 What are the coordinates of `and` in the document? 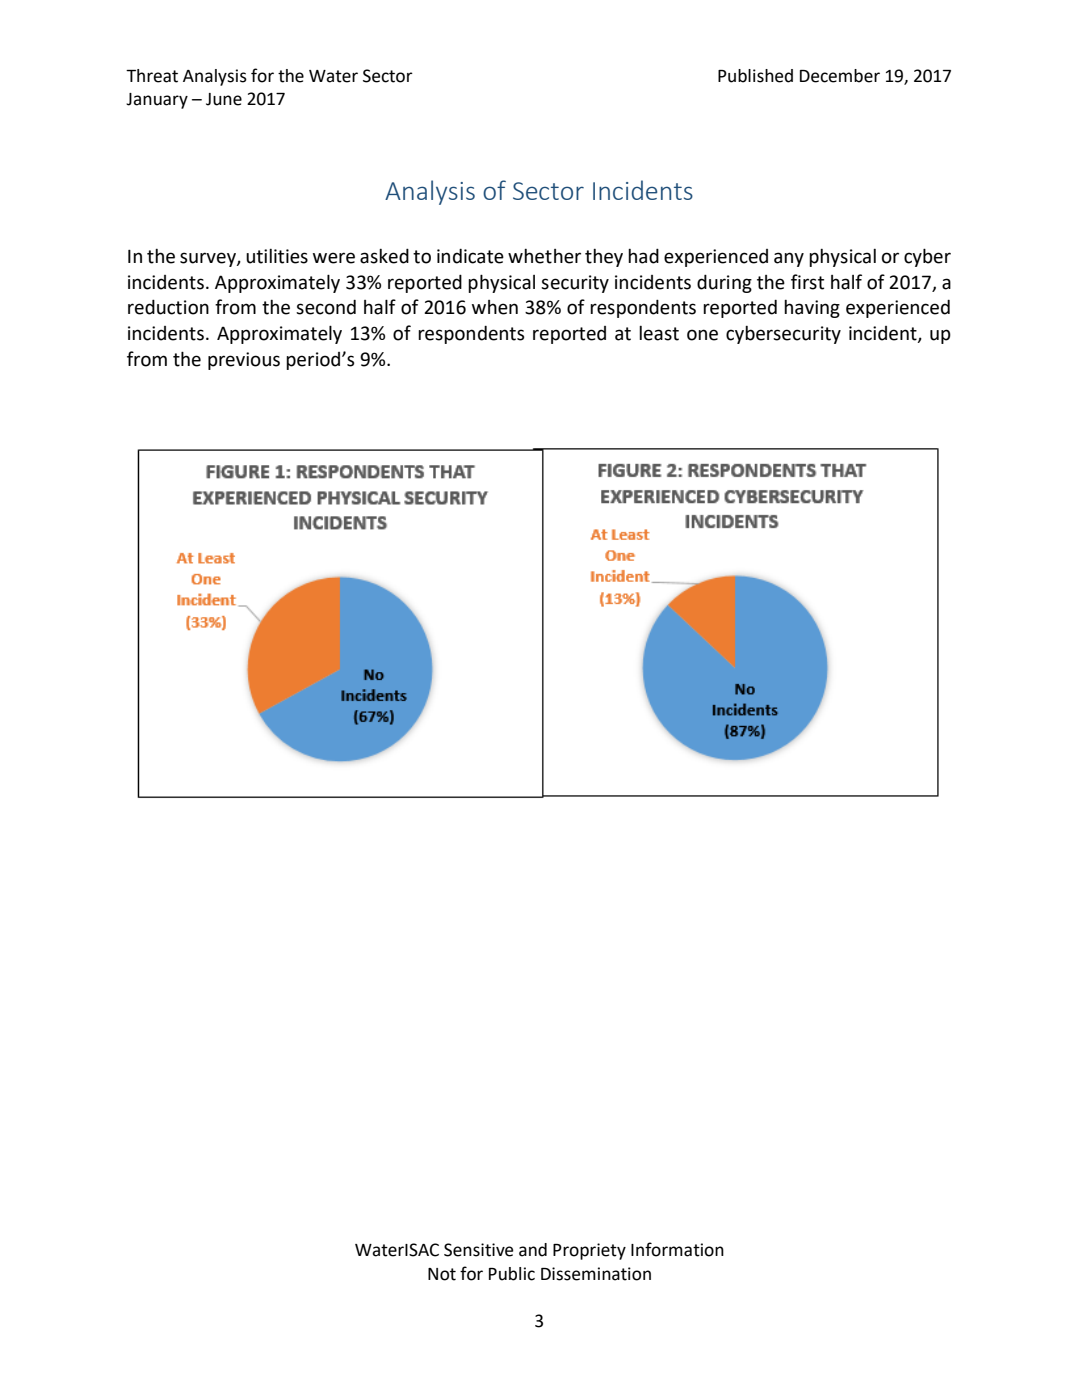 It's located at (533, 1250).
